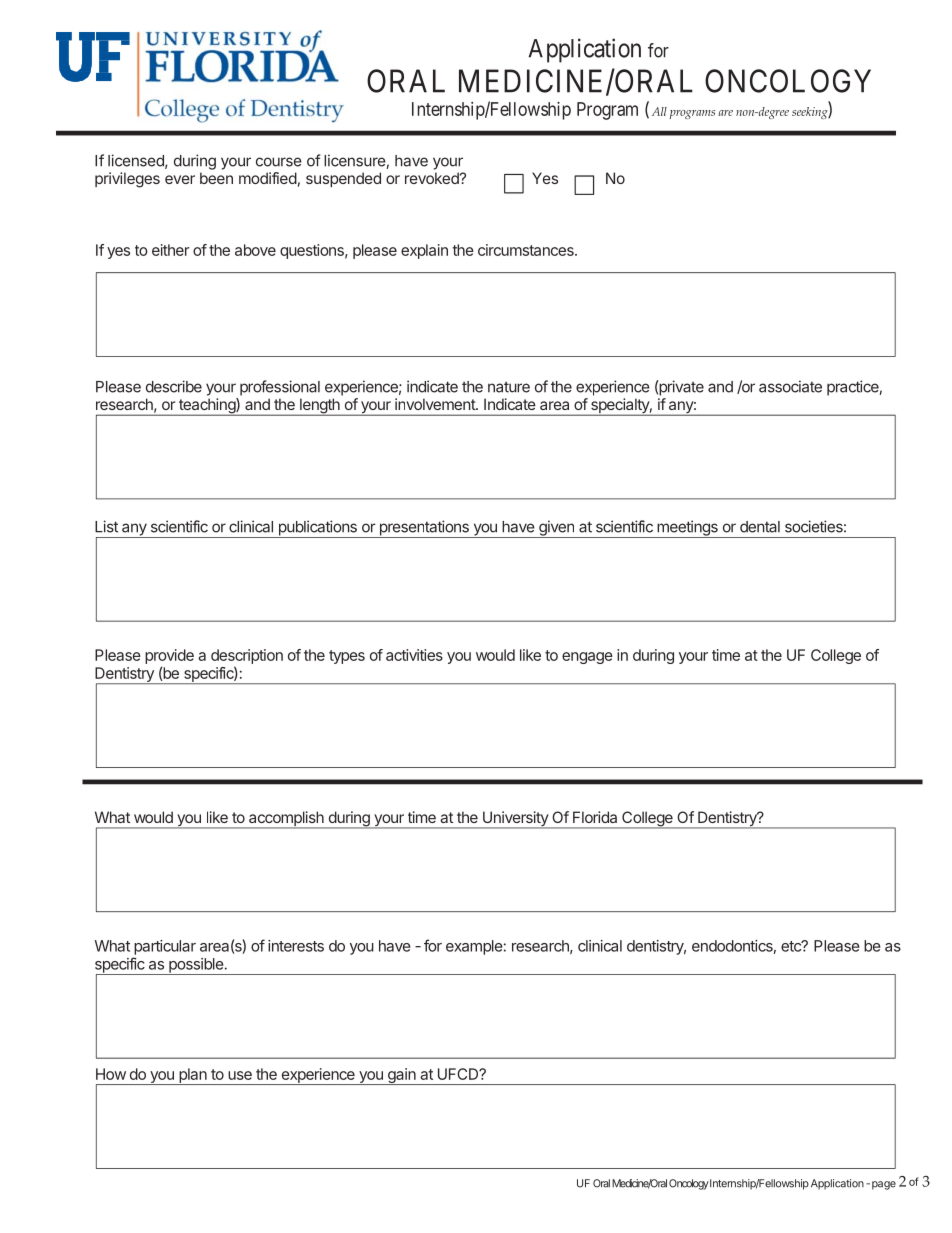  What do you see at coordinates (884, 1185) in the screenshot?
I see `page` at bounding box center [884, 1185].
